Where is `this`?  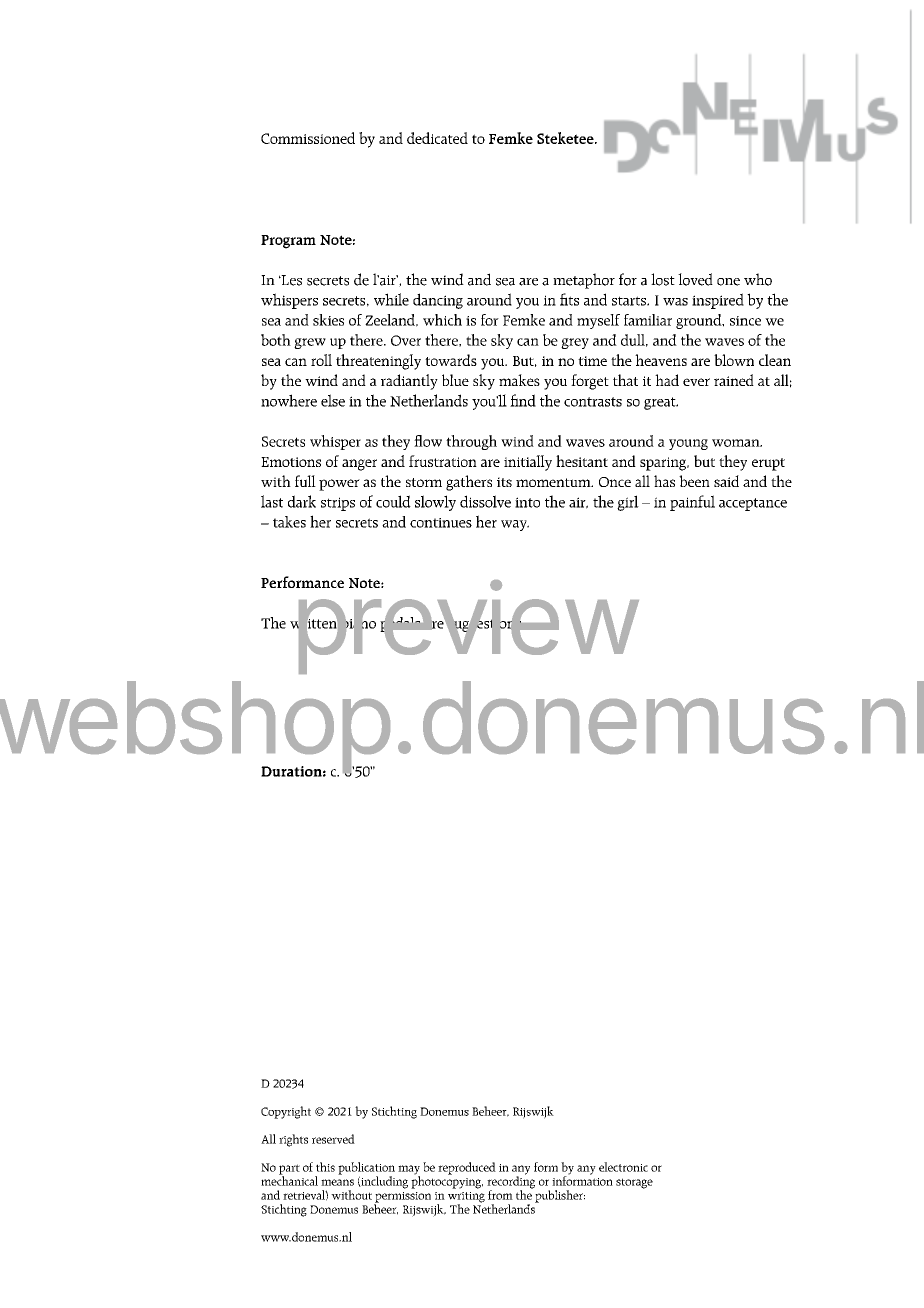
this is located at coordinates (325, 1167).
